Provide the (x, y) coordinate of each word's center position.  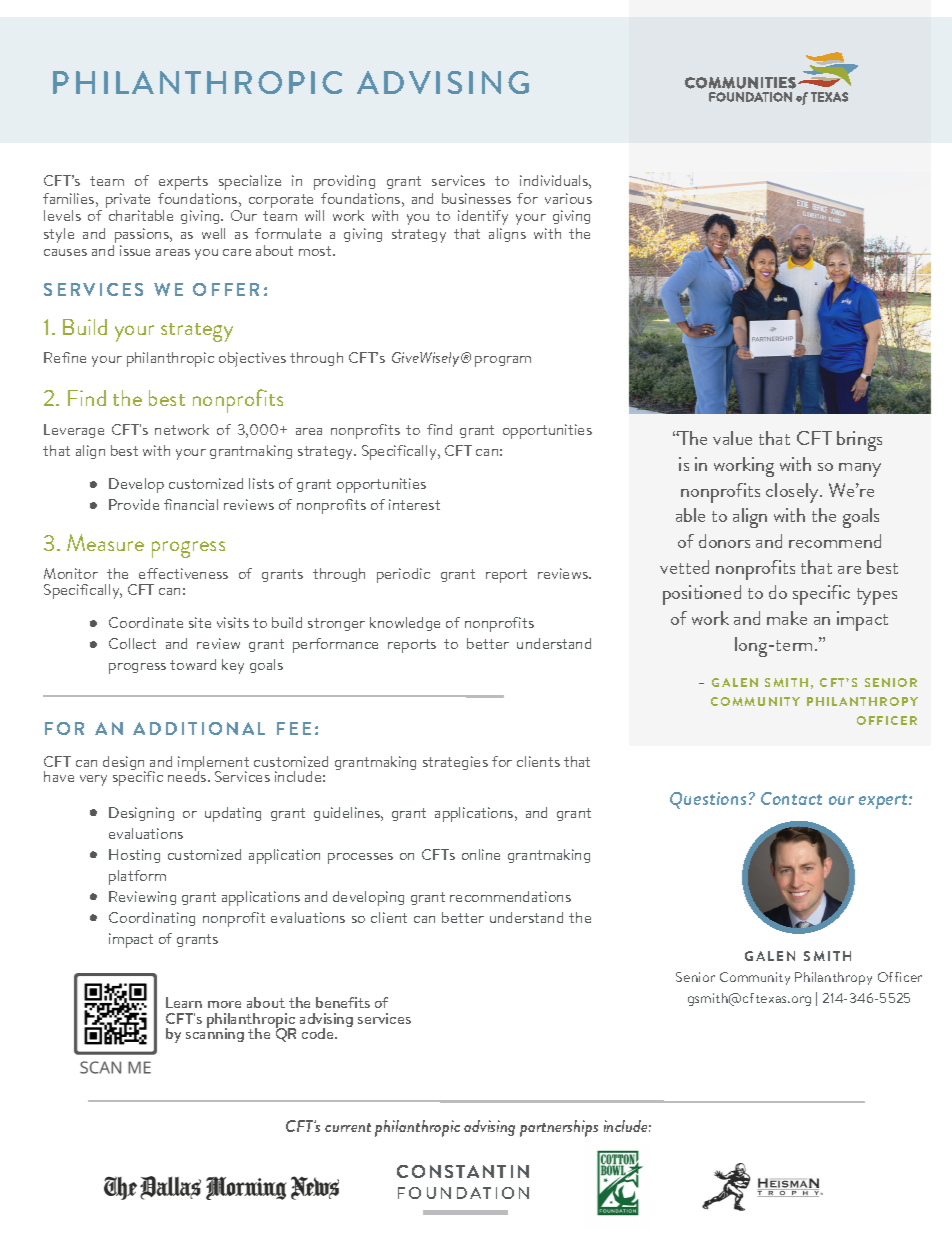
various (568, 198)
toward (193, 664)
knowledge (405, 624)
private (128, 200)
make (787, 618)
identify (483, 217)
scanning (215, 1034)
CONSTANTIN (463, 1171)
